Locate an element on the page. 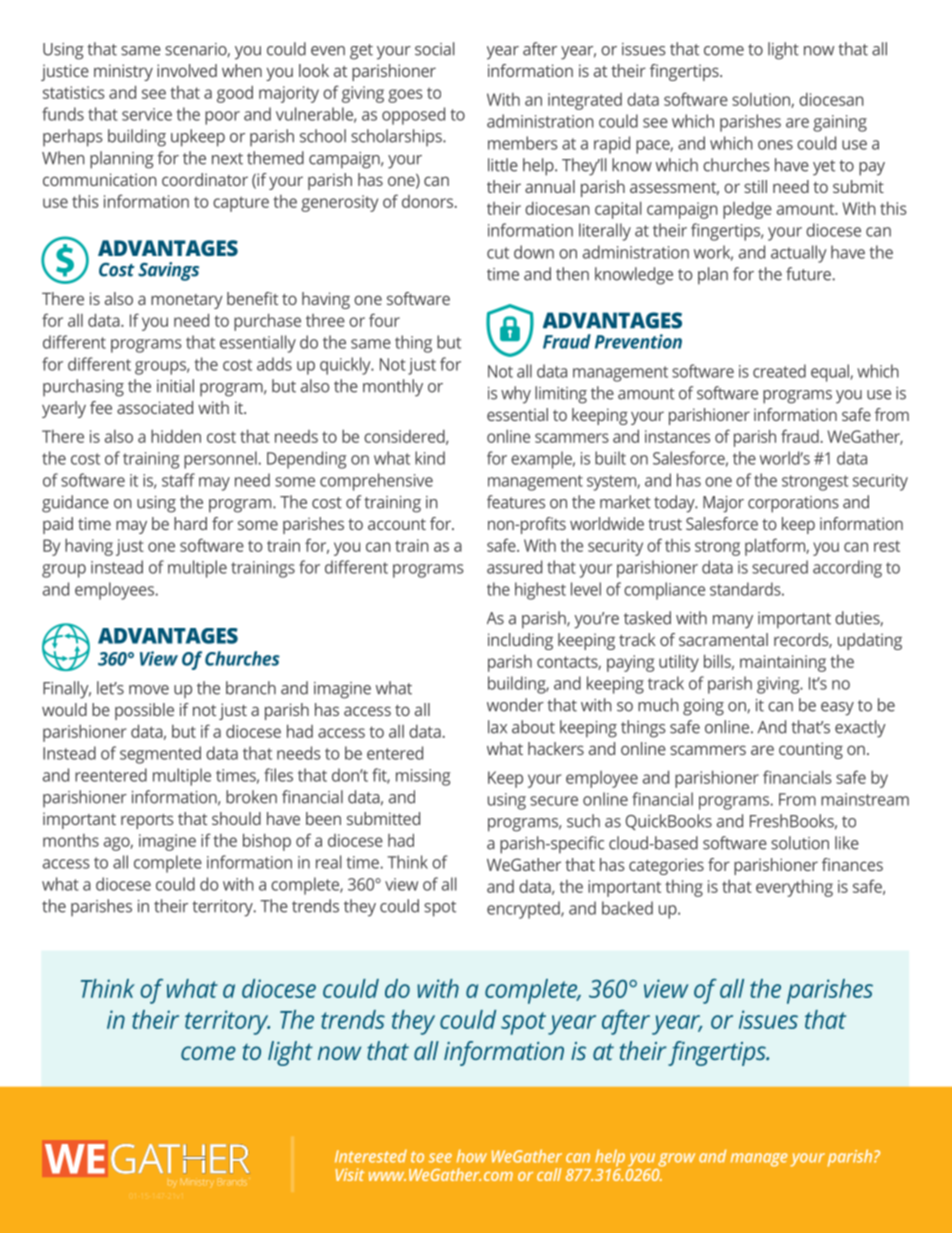  gaining is located at coordinates (840, 123).
